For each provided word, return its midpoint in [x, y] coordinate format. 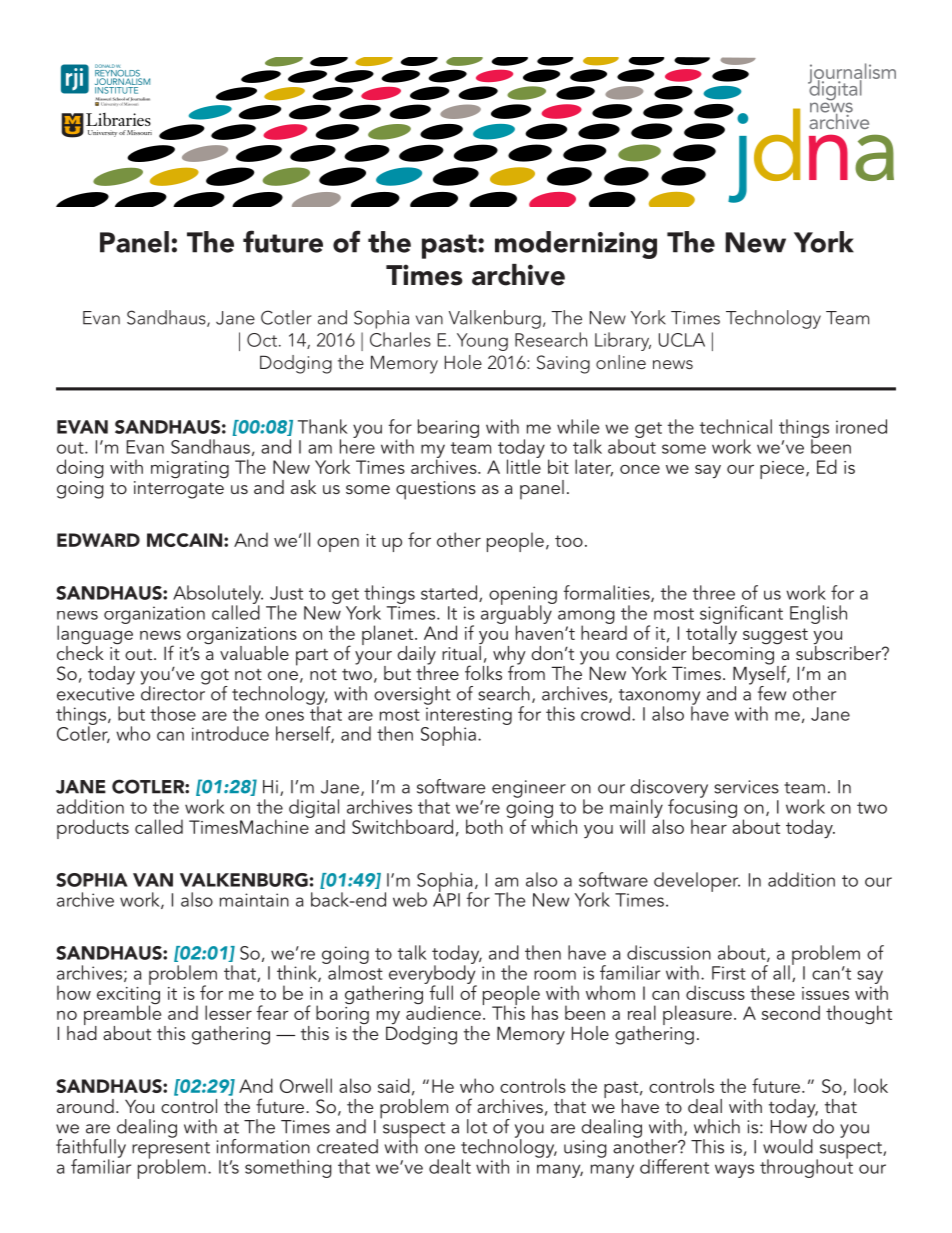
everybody [433, 974]
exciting [128, 995]
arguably [517, 615]
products [93, 829]
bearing [448, 428]
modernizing [576, 245]
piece [782, 470]
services [746, 787]
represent [171, 1151]
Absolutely [218, 595]
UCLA [682, 340]
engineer [529, 789]
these [772, 992]
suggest [775, 636]
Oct [262, 340]
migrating [190, 469]
